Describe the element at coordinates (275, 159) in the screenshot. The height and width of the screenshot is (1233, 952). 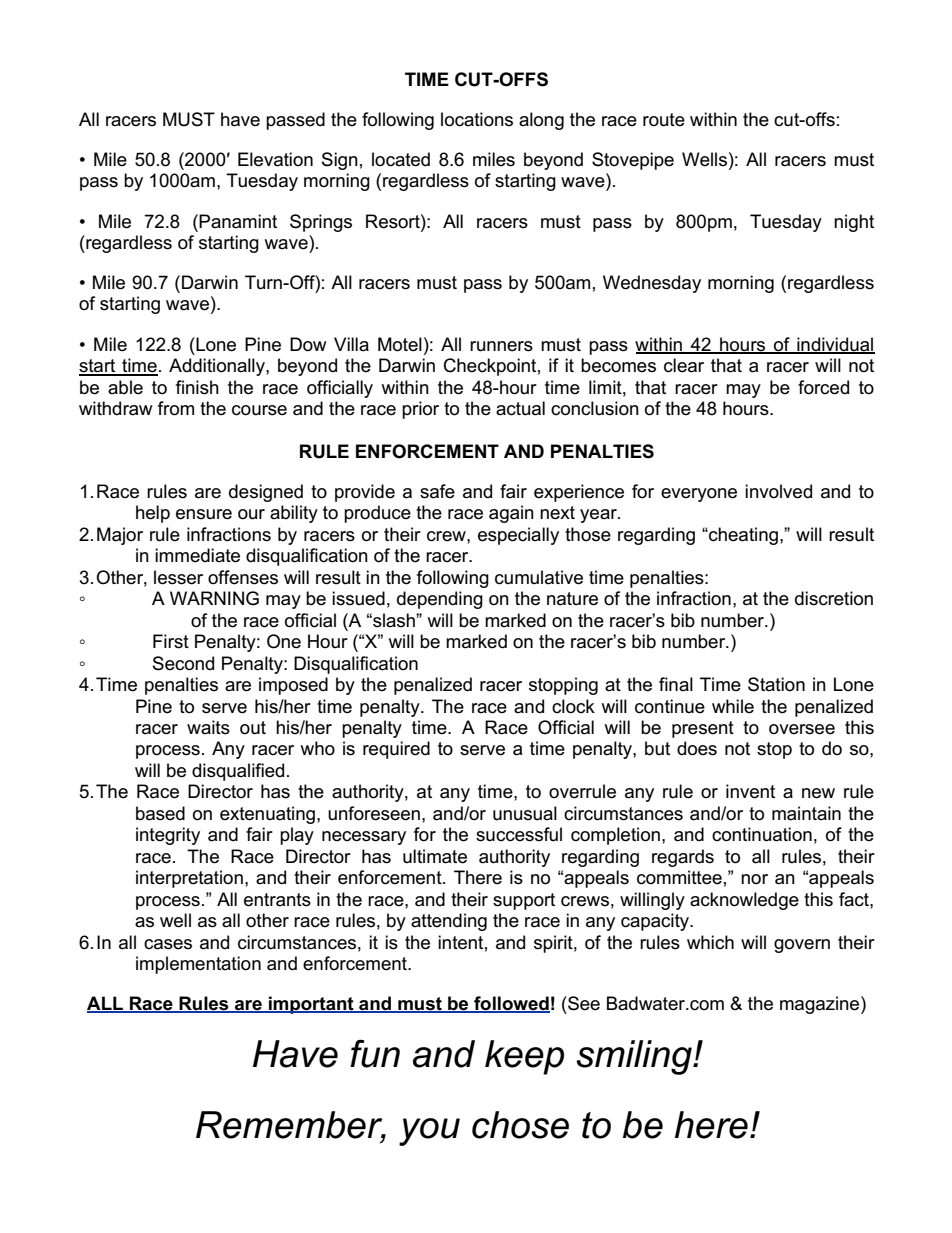
I see `Elevation` at that location.
